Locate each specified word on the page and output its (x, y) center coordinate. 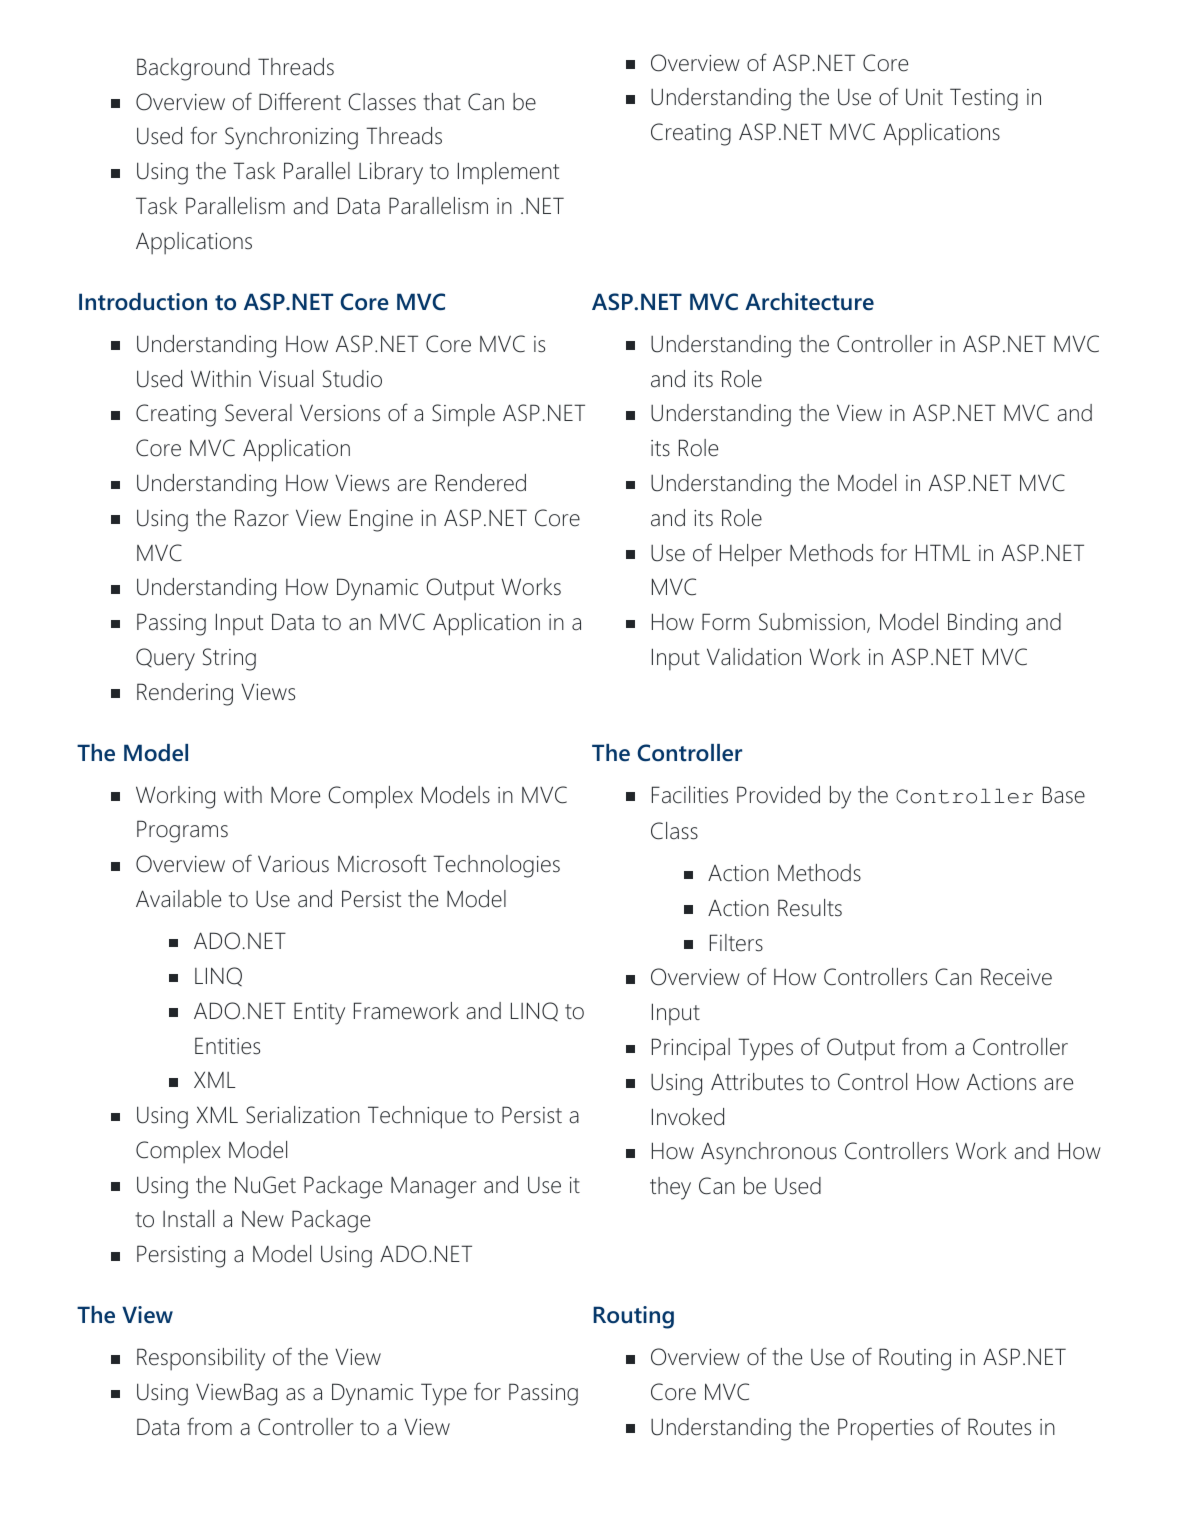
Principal (691, 1049)
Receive (1016, 977)
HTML (943, 552)
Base (1064, 795)
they (670, 1188)
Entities (227, 1046)
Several (258, 413)
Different (300, 101)
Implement (508, 173)
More (295, 795)
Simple (463, 415)
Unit (924, 97)
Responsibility (201, 1359)
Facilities (690, 795)
